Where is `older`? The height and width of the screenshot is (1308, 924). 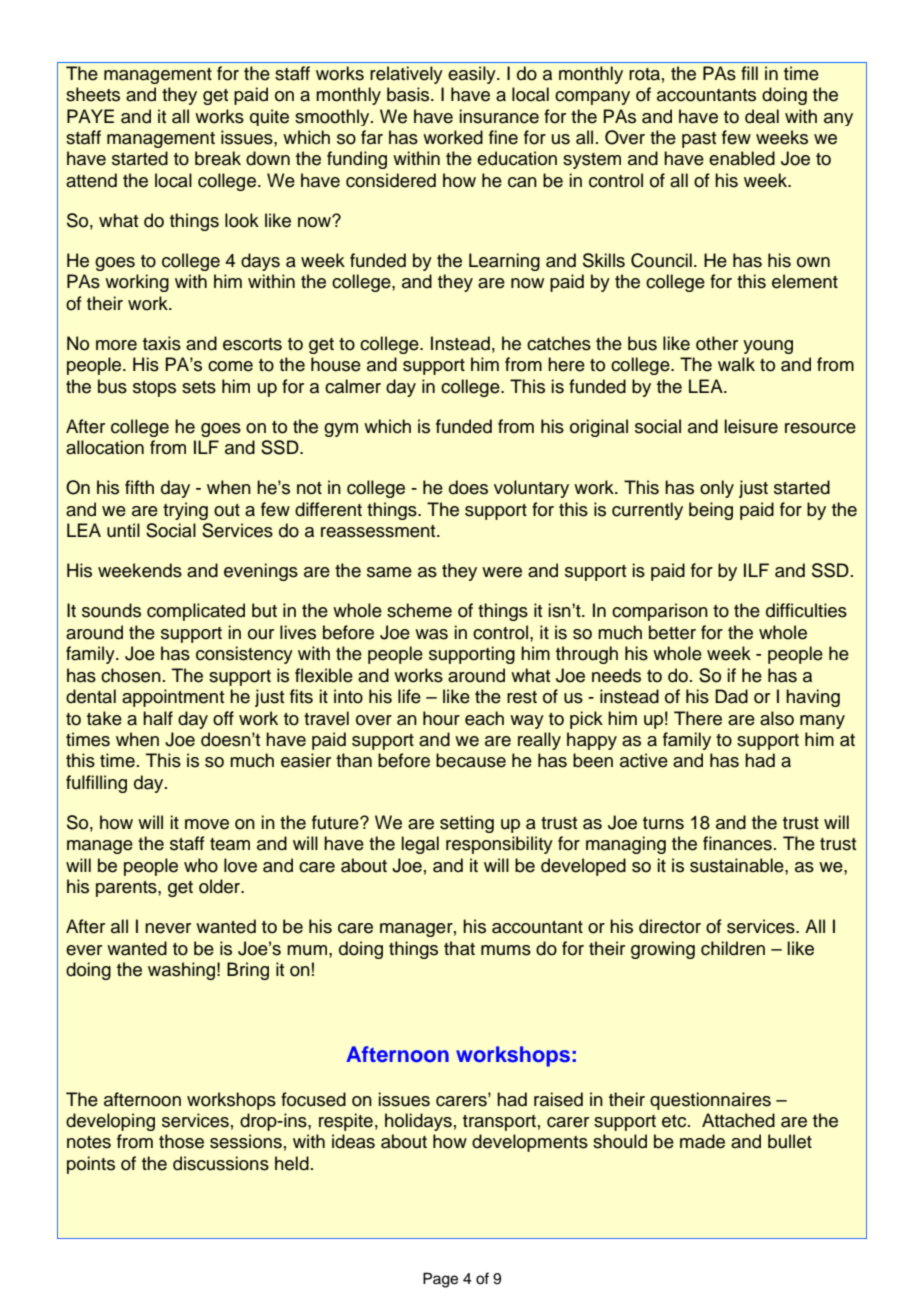 older is located at coordinates (221, 886).
